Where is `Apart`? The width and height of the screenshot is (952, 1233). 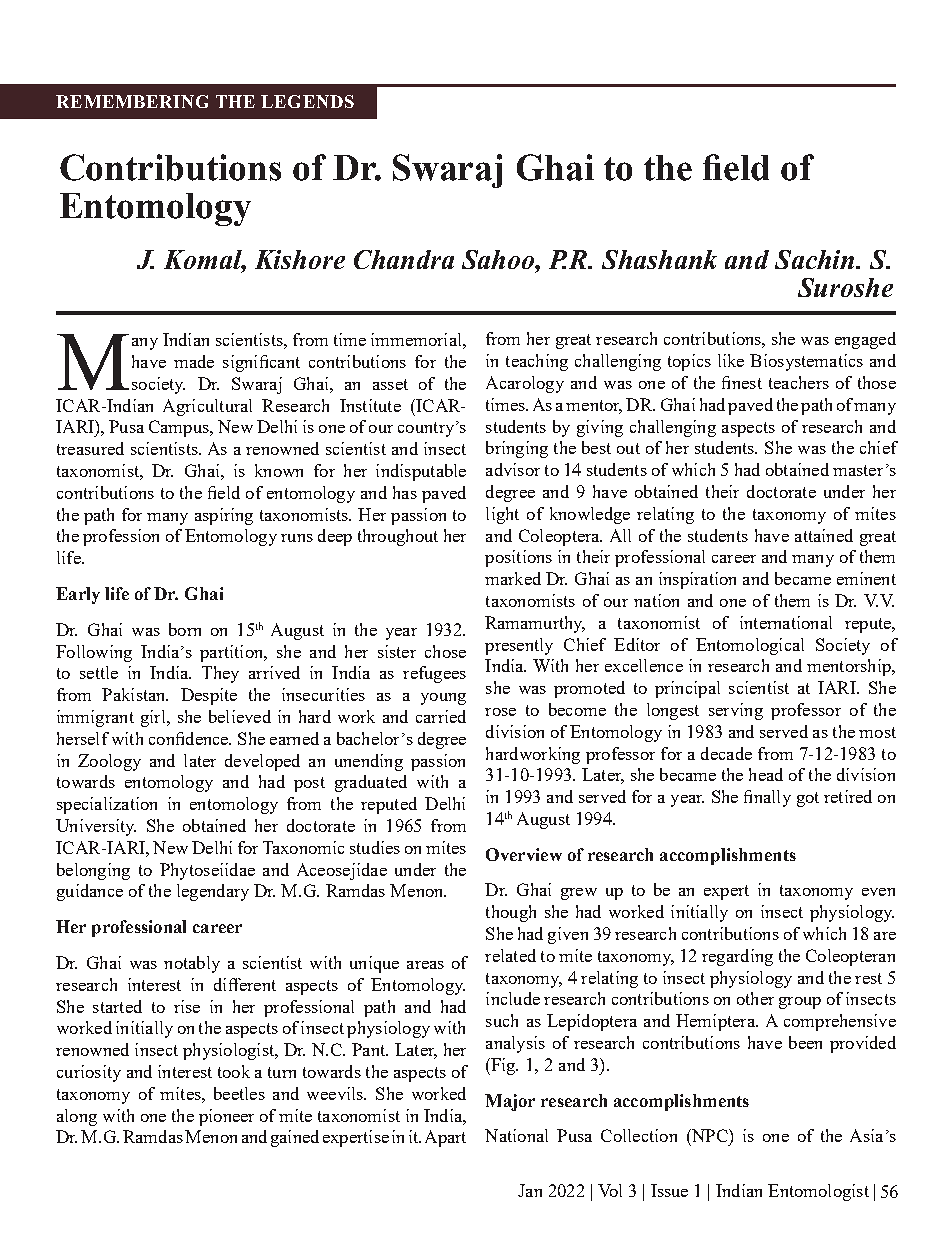
Apart is located at coordinates (445, 1138).
